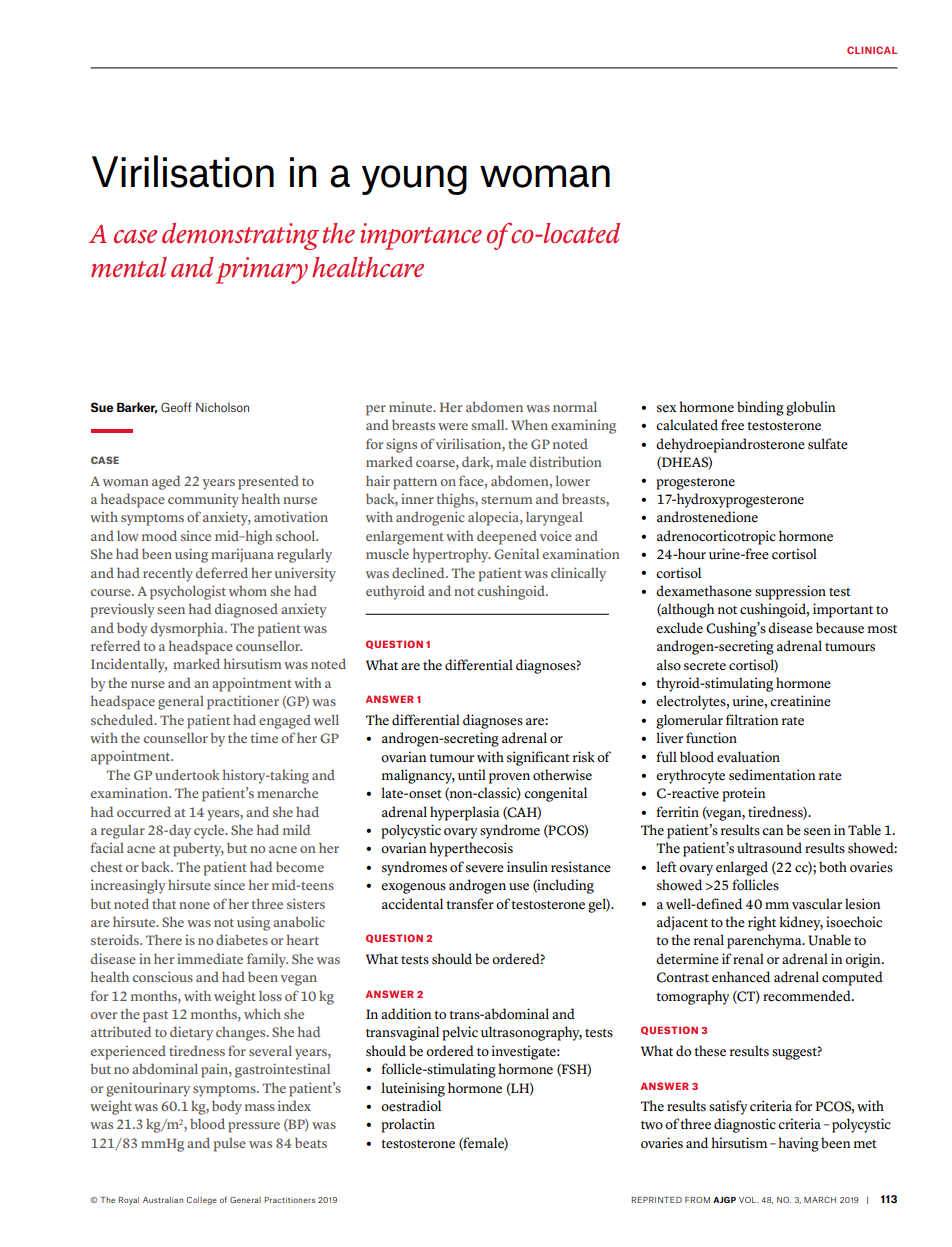 The width and height of the page is (952, 1247). Describe the element at coordinates (769, 848) in the page. I see `ultrasound` at that location.
